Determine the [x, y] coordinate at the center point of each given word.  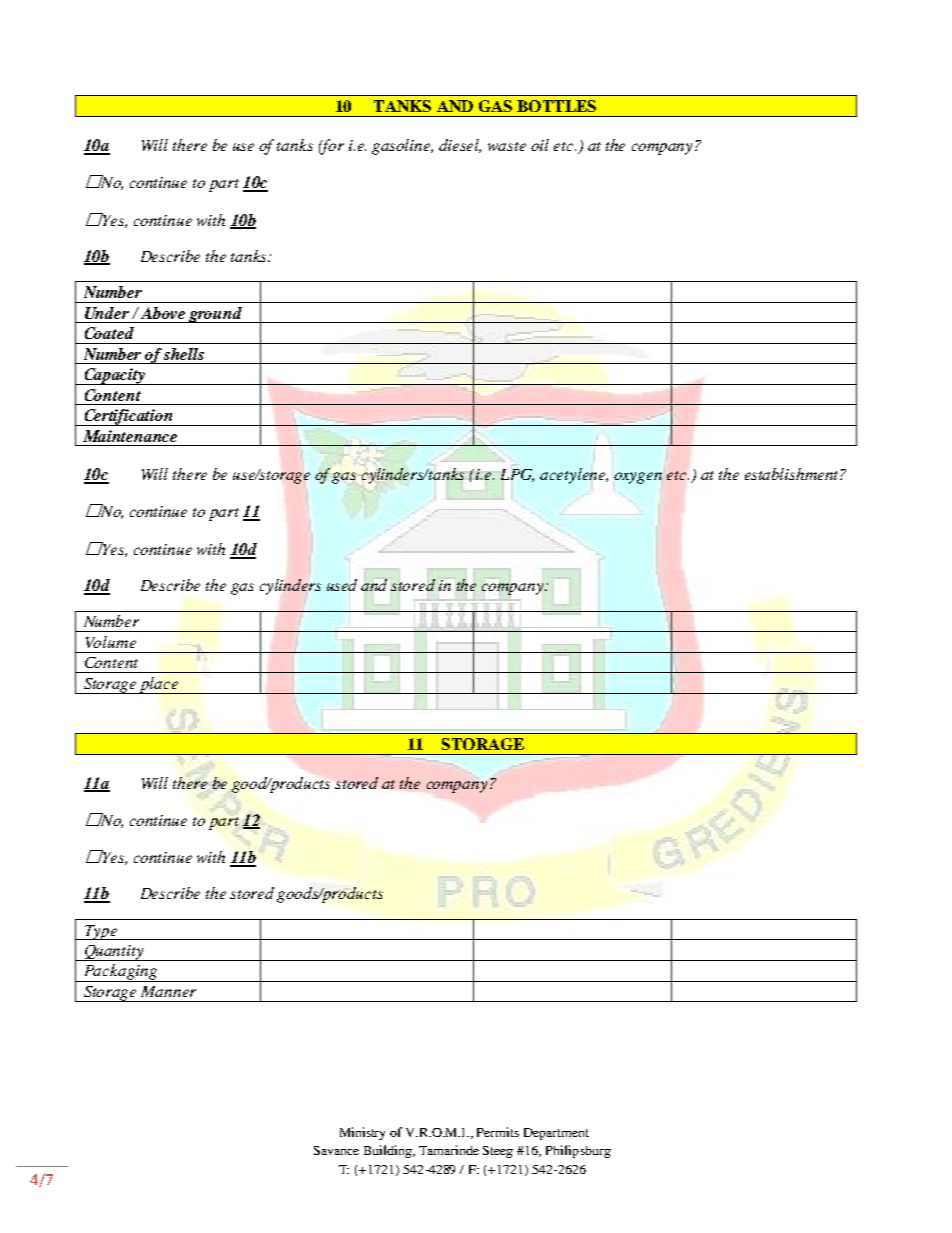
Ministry [362, 1133]
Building [389, 1151]
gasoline [402, 147]
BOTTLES [556, 106]
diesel [460, 146]
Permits [498, 1132]
